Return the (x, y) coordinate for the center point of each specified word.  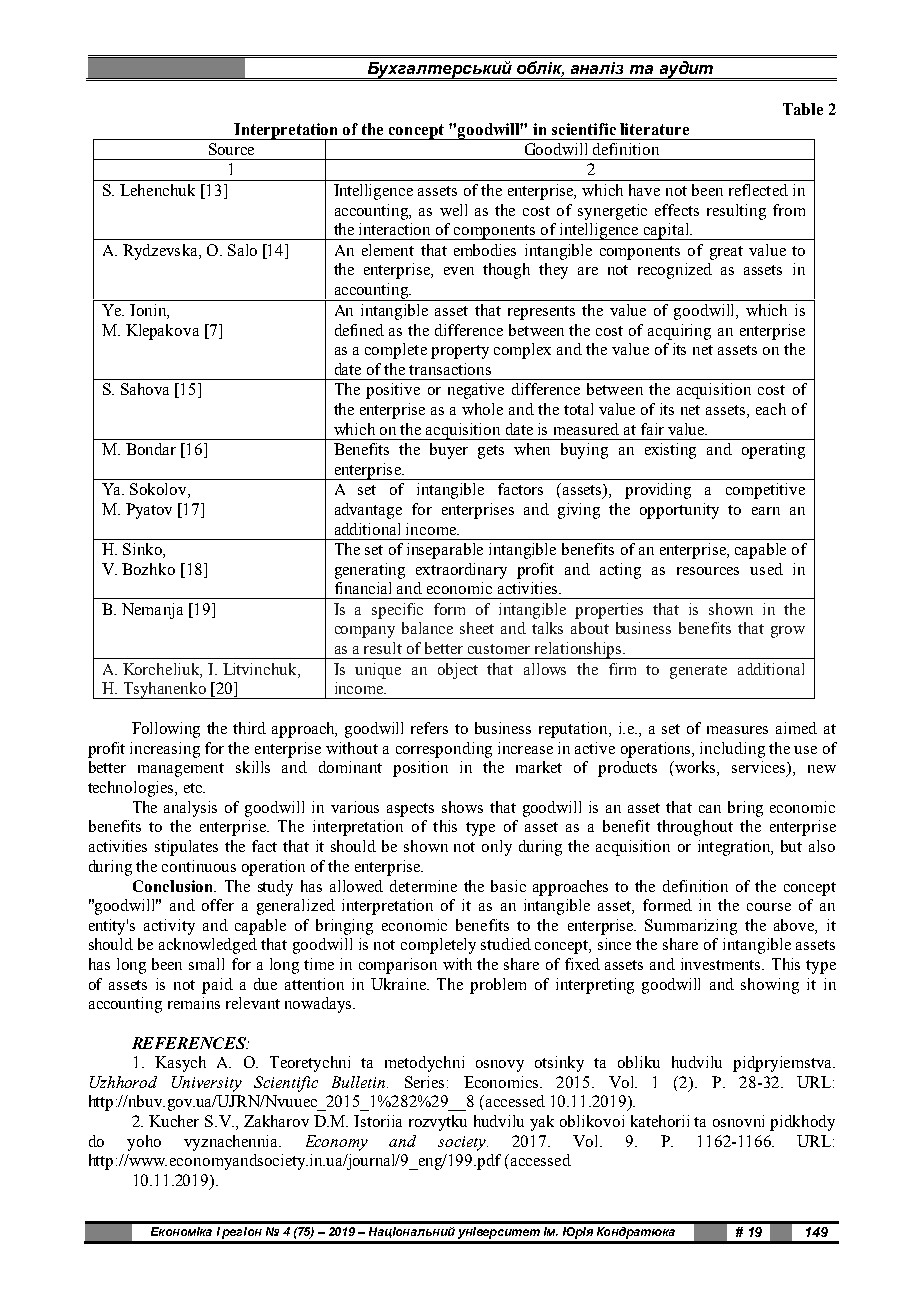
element (388, 250)
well (453, 210)
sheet (477, 628)
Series (424, 1082)
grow (788, 632)
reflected (758, 190)
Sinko (143, 550)
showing (770, 986)
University (207, 1084)
